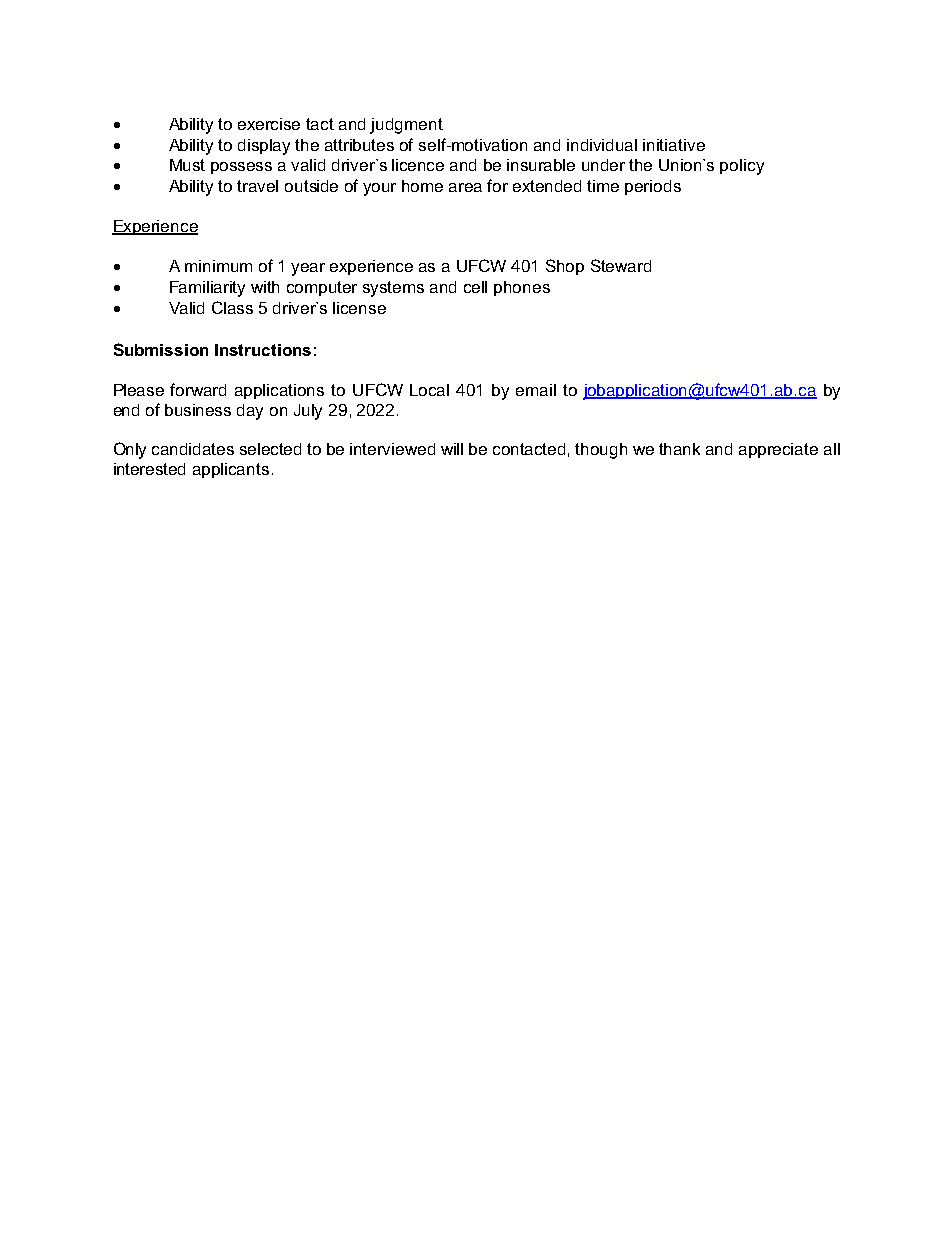  Describe the element at coordinates (621, 265) in the page. I see `Steward` at that location.
